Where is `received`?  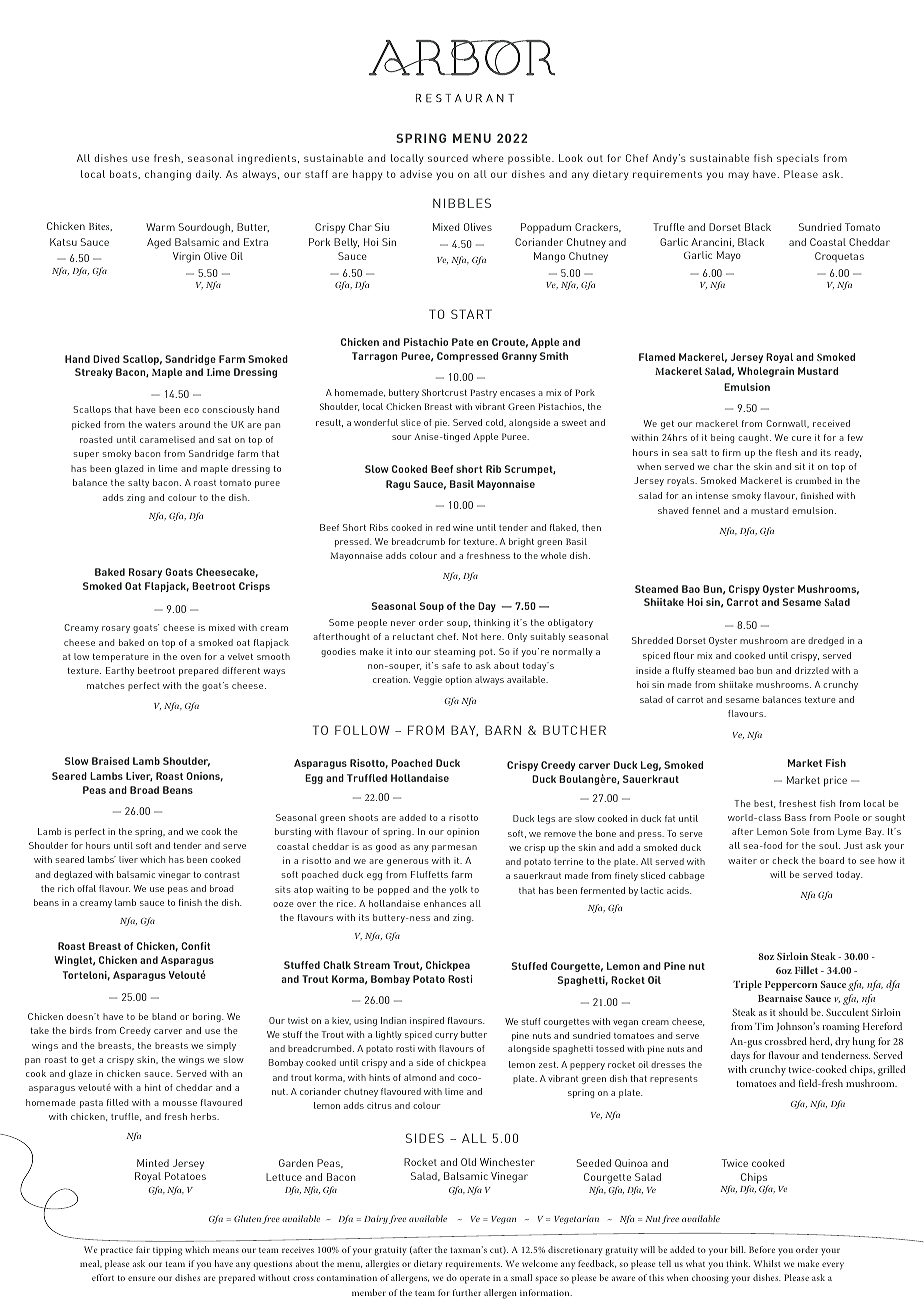
received is located at coordinates (831, 423).
